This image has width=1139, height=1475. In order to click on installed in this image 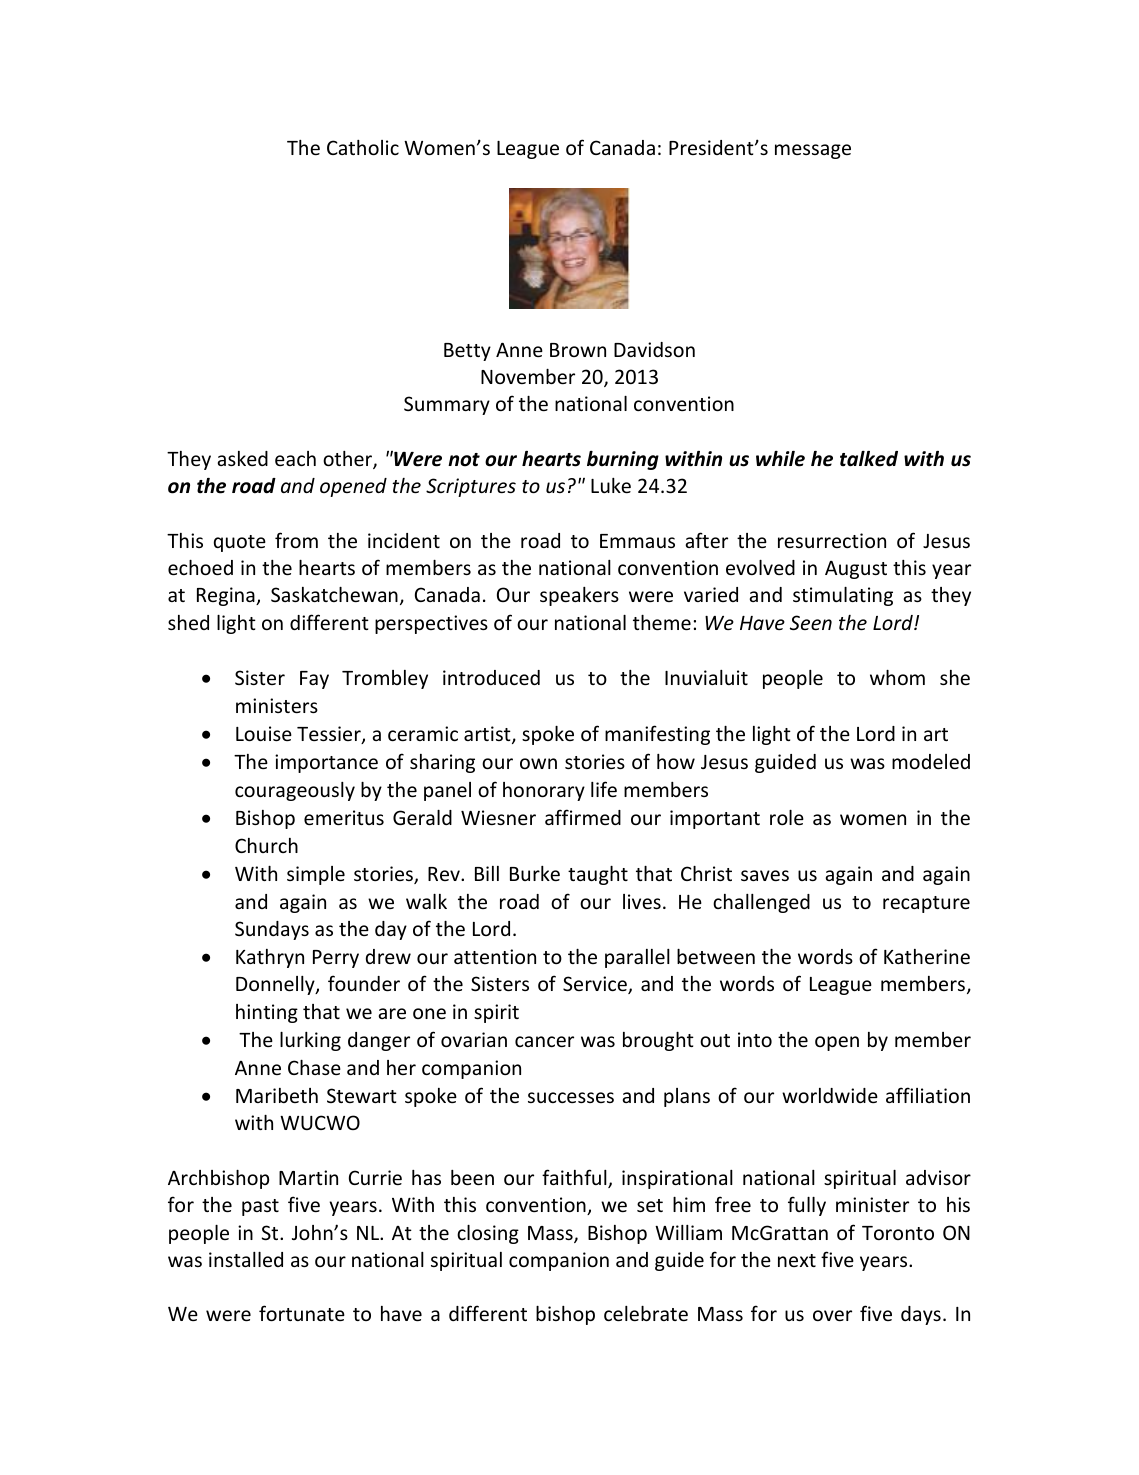, I will do `click(246, 1259)`.
